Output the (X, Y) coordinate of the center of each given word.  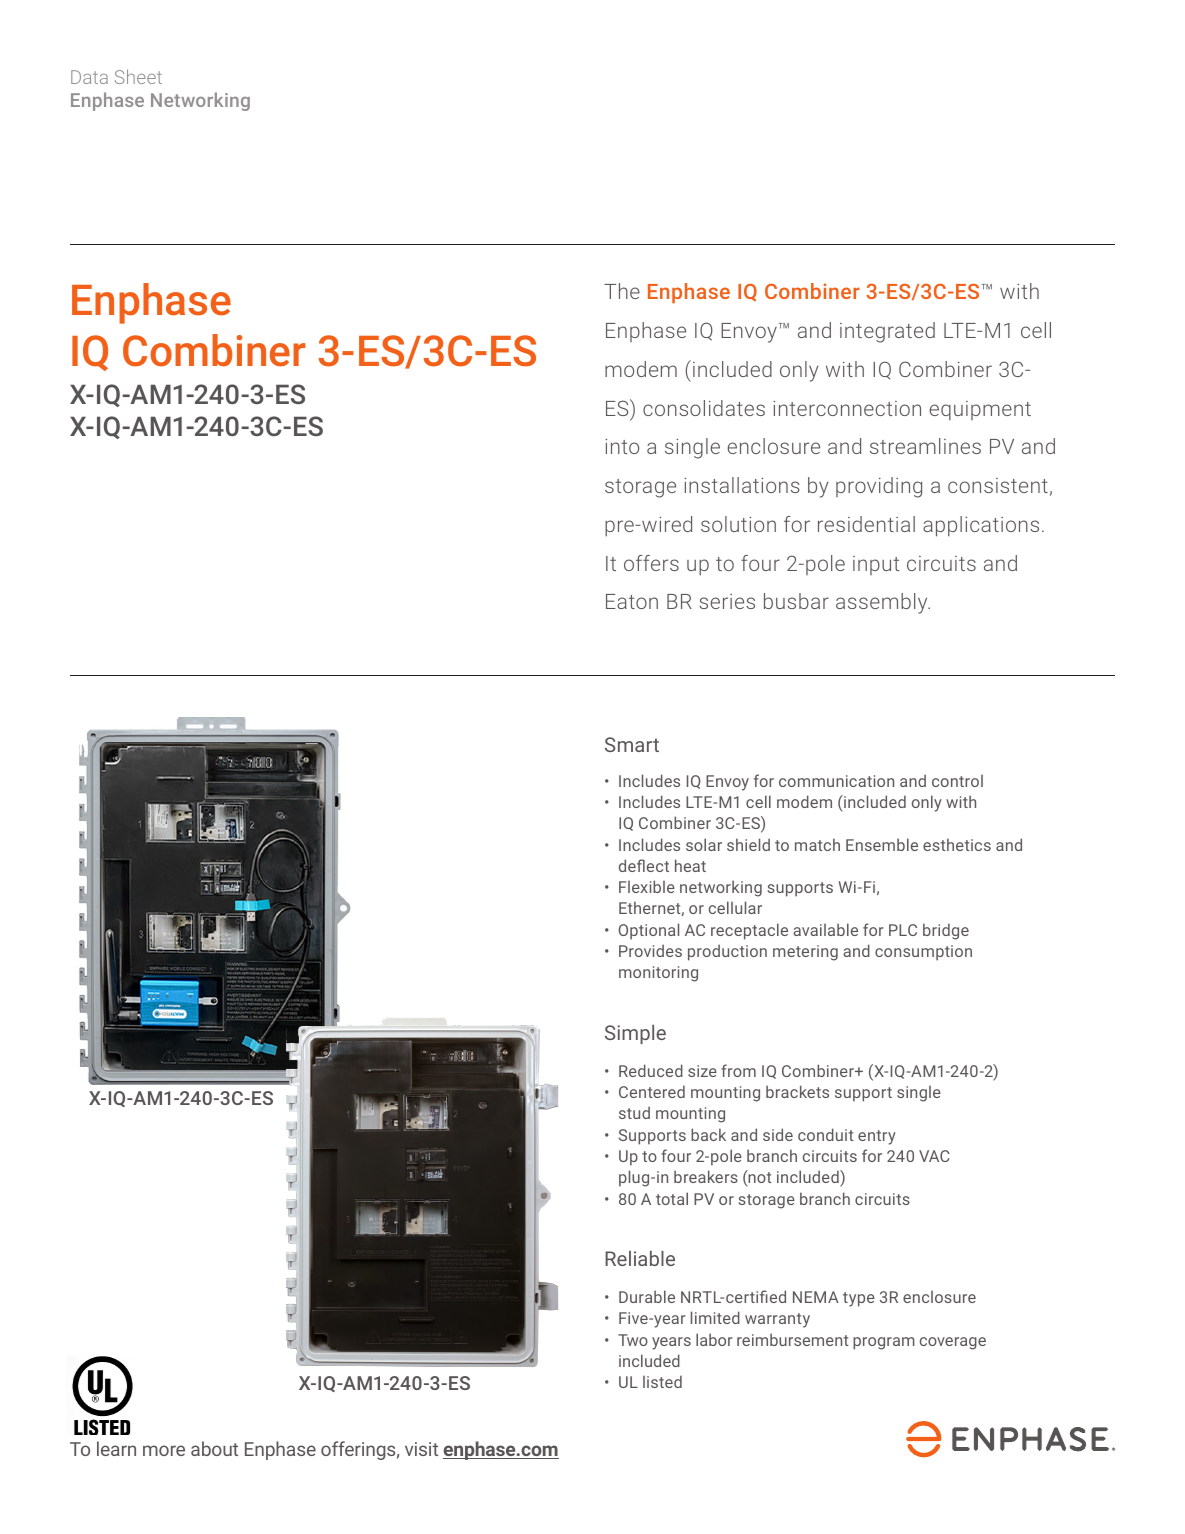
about (214, 1448)
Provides (650, 950)
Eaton (632, 601)
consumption (923, 953)
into (622, 446)
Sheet (138, 76)
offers (651, 563)
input (876, 565)
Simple (635, 1034)
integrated (887, 332)
